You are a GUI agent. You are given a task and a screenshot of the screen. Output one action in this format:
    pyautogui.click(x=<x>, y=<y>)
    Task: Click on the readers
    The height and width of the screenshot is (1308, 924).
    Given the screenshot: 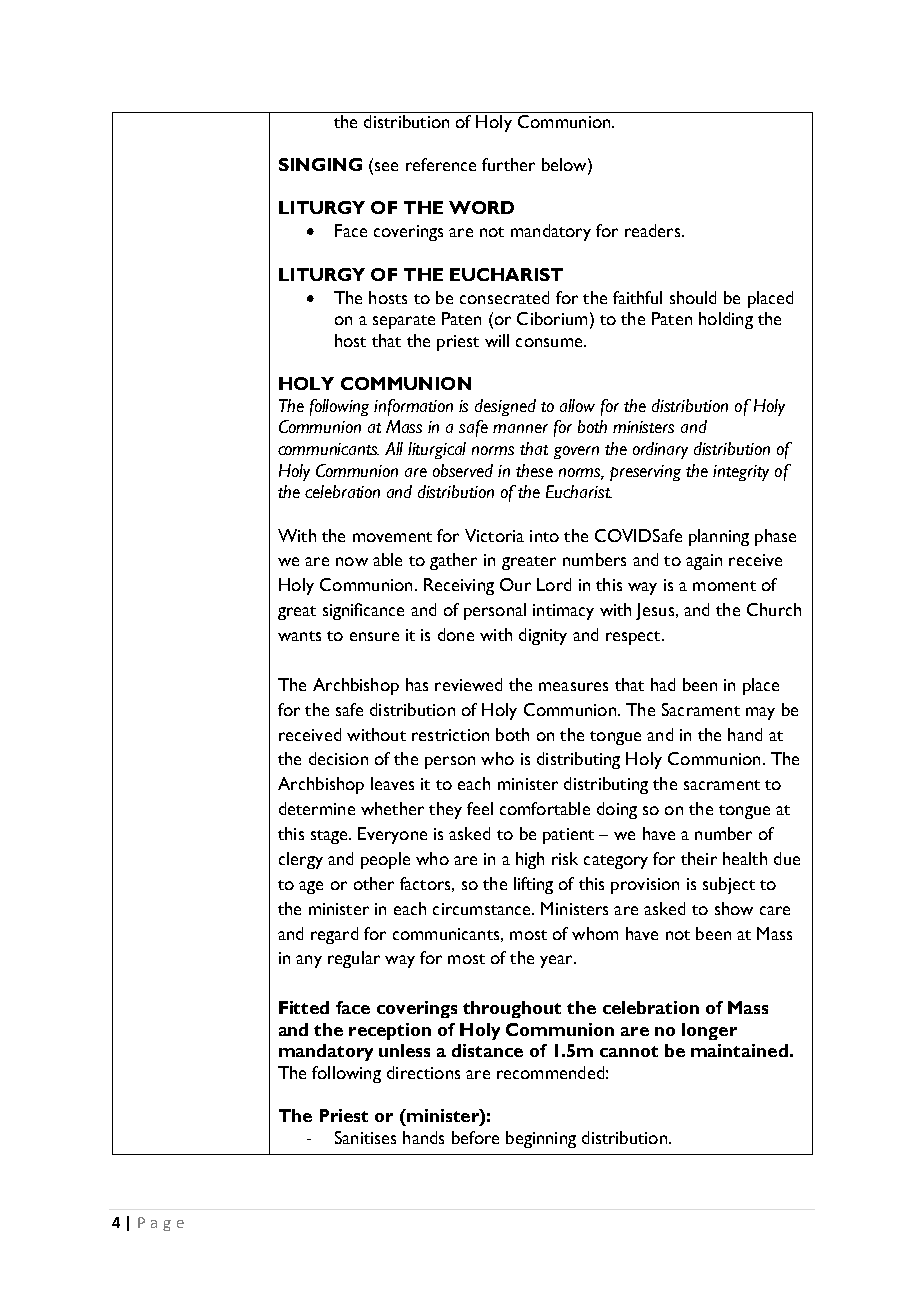 What is the action you would take?
    pyautogui.click(x=654, y=230)
